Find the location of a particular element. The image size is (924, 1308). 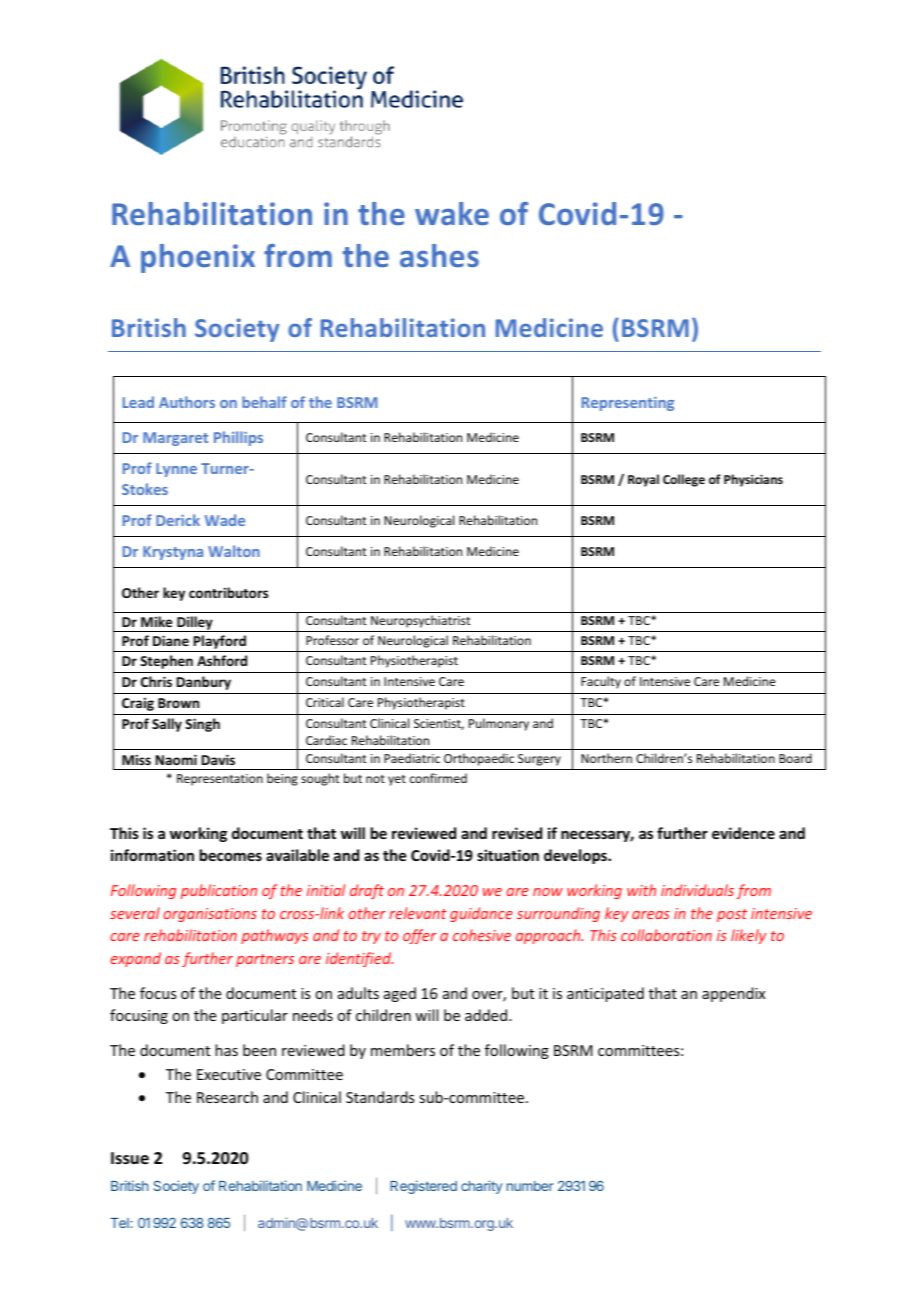

Pulmonary is located at coordinates (499, 724).
